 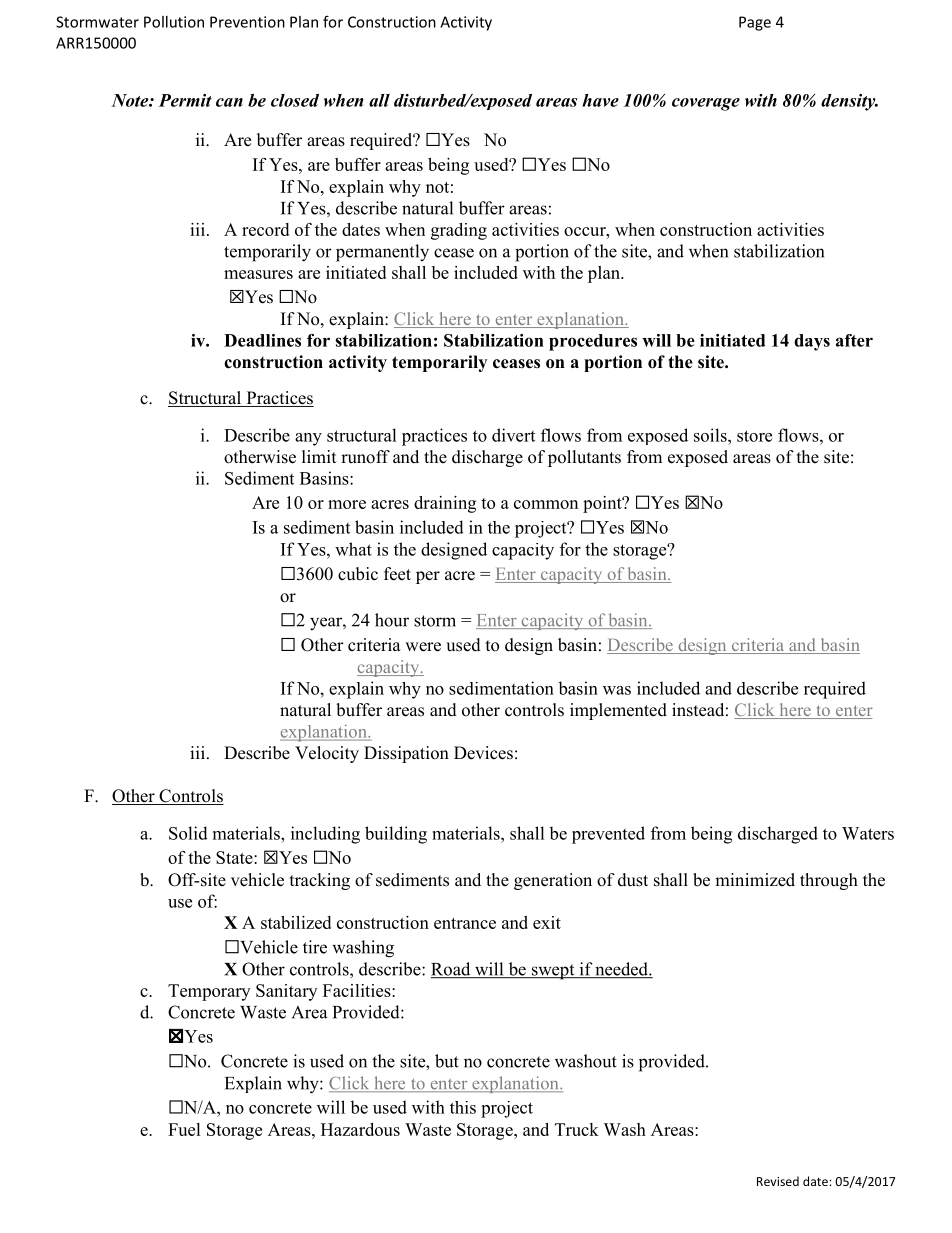 I want to click on store, so click(x=754, y=436).
